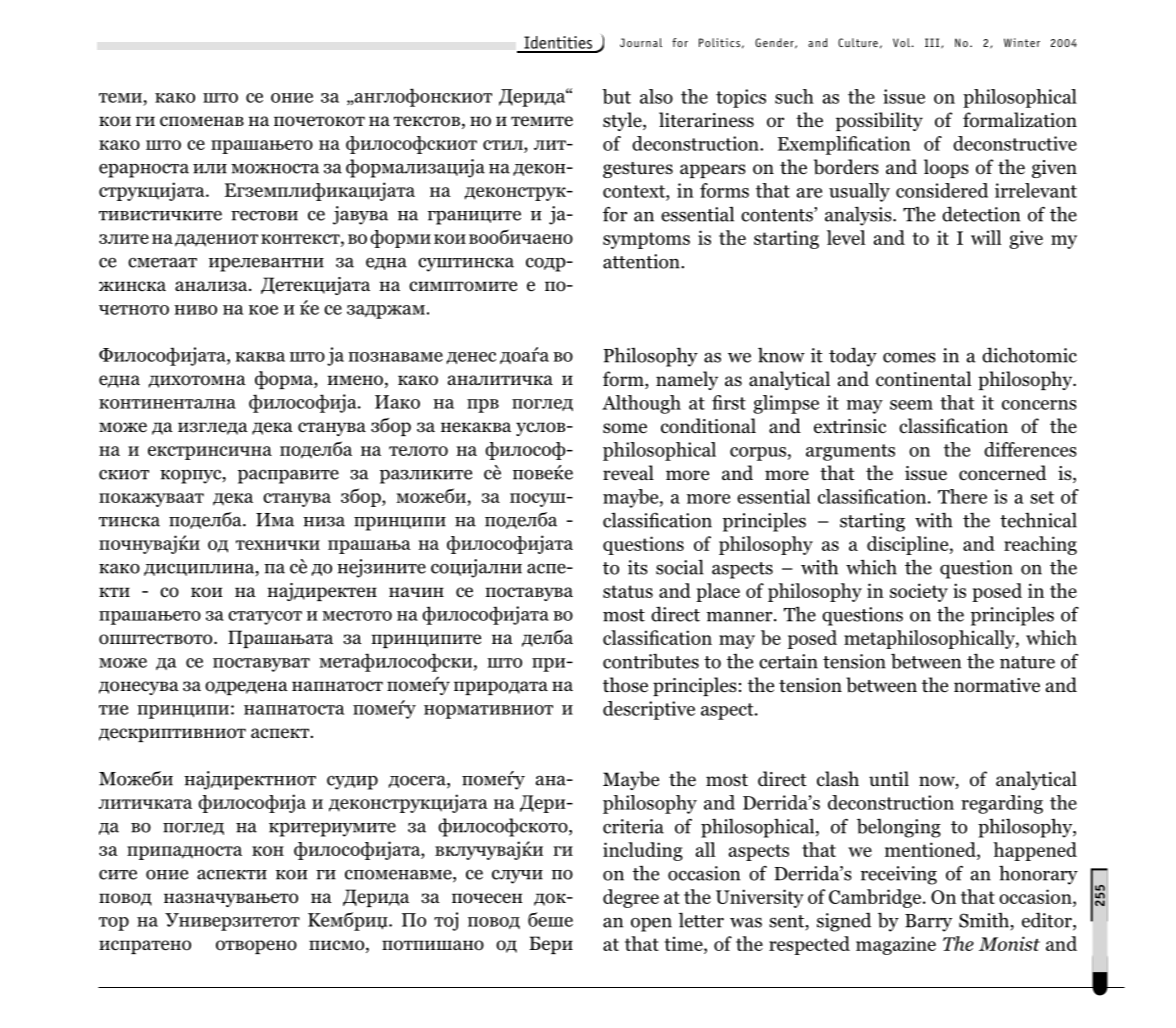  I want to click on There, so click(962, 496).
